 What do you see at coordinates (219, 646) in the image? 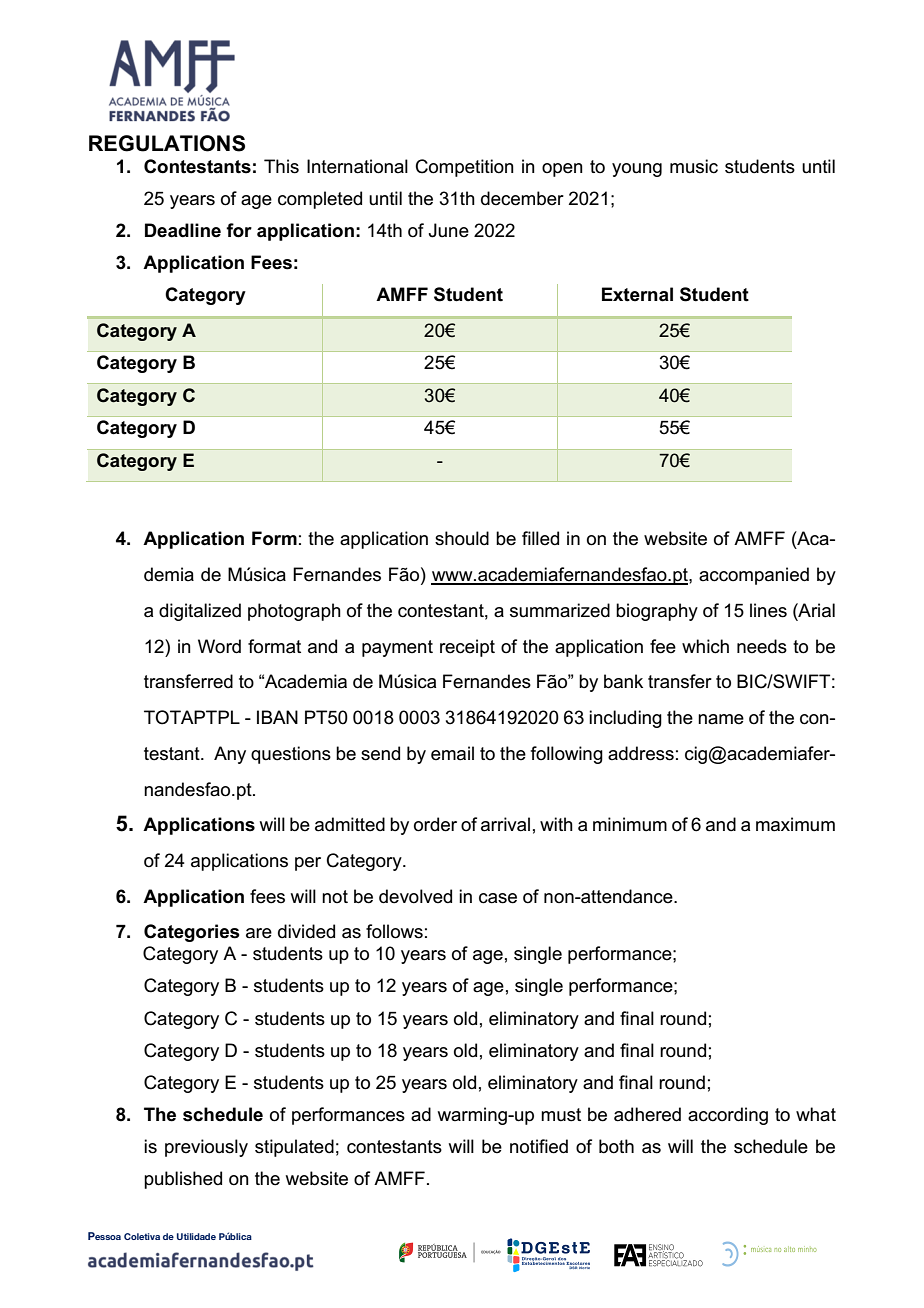
I see `Word` at bounding box center [219, 646].
